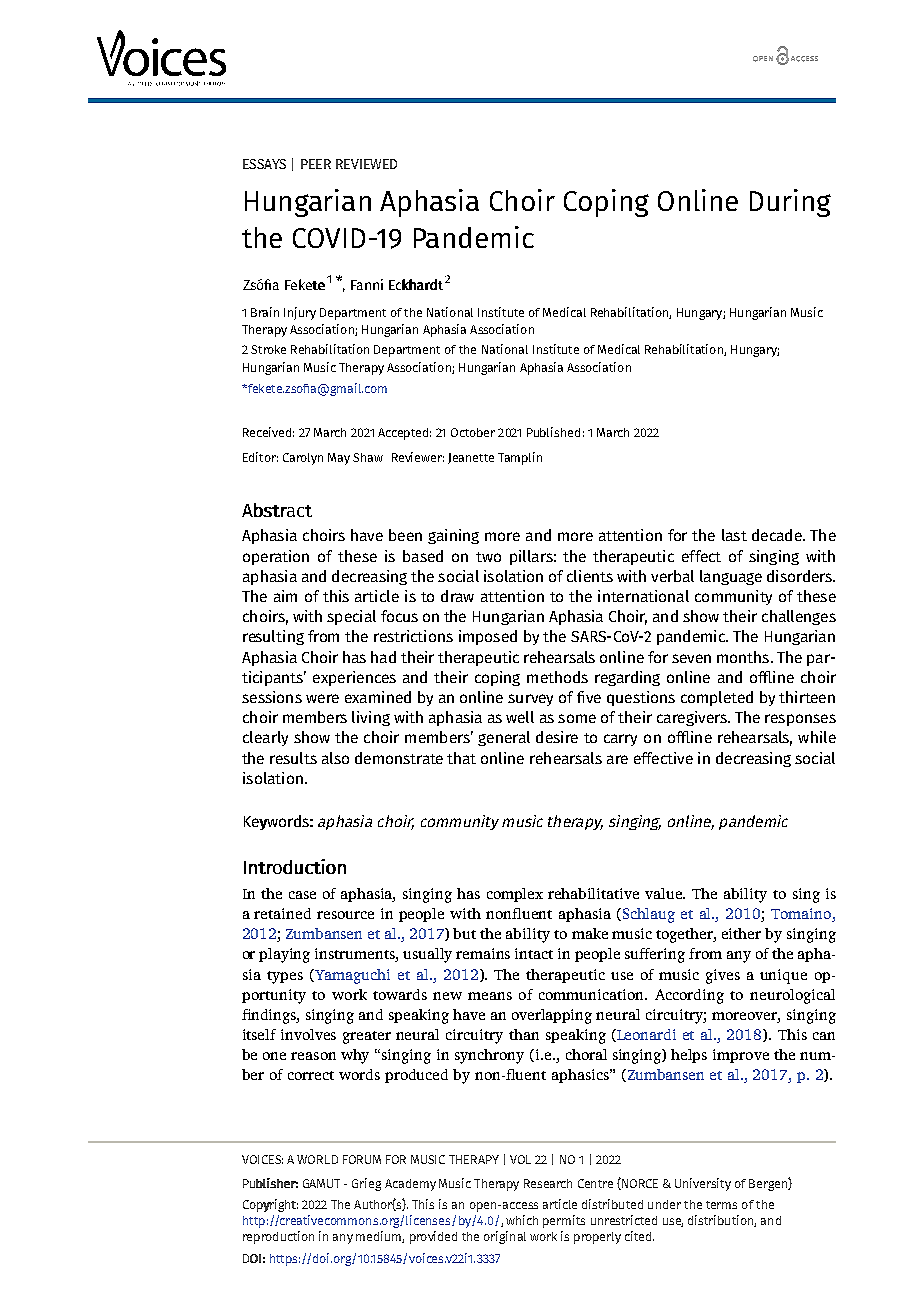 Image resolution: width=924 pixels, height=1308 pixels. What do you see at coordinates (530, 700) in the page?
I see `survey` at bounding box center [530, 700].
